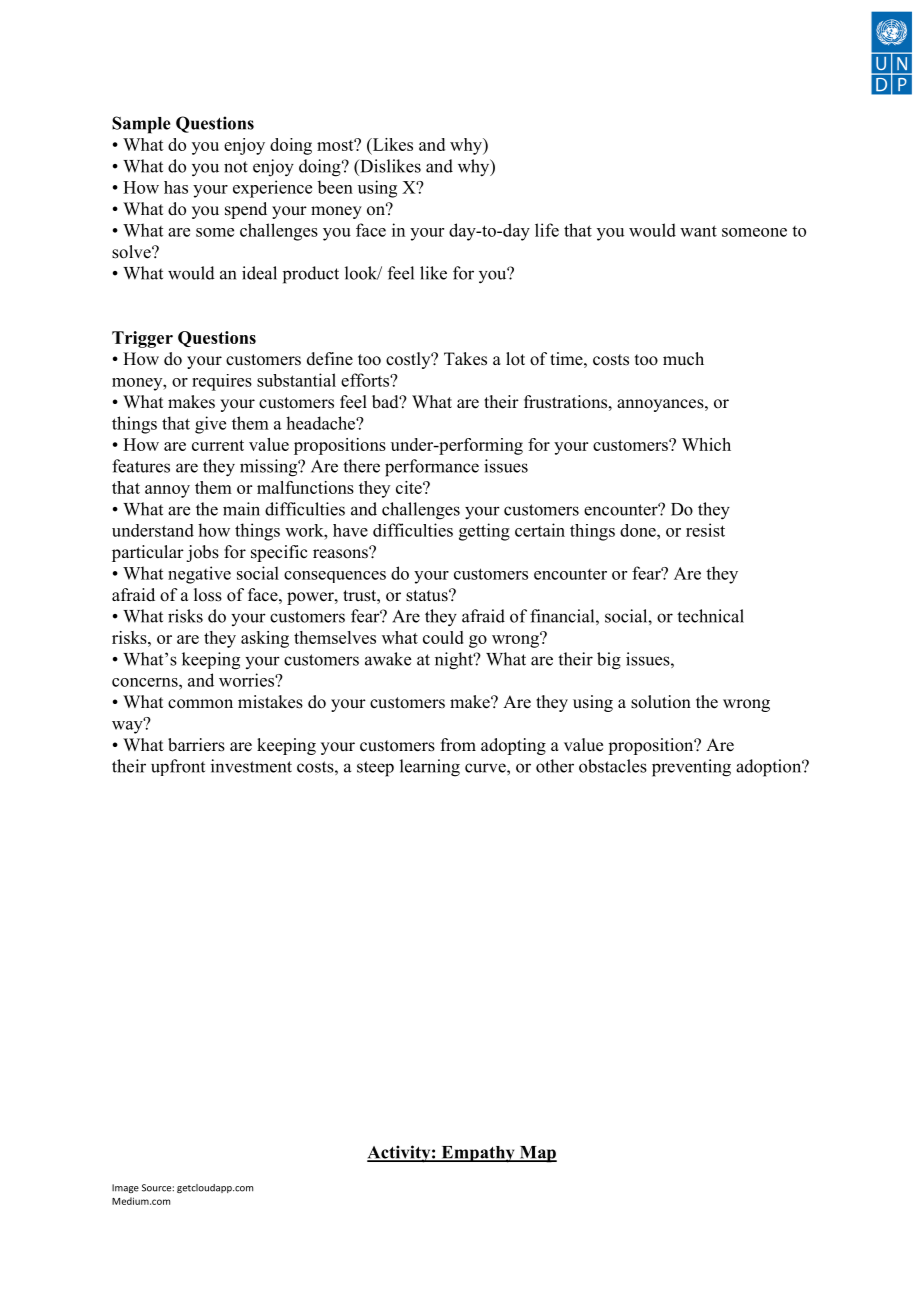  Describe the element at coordinates (335, 187) in the screenshot. I see `been` at that location.
